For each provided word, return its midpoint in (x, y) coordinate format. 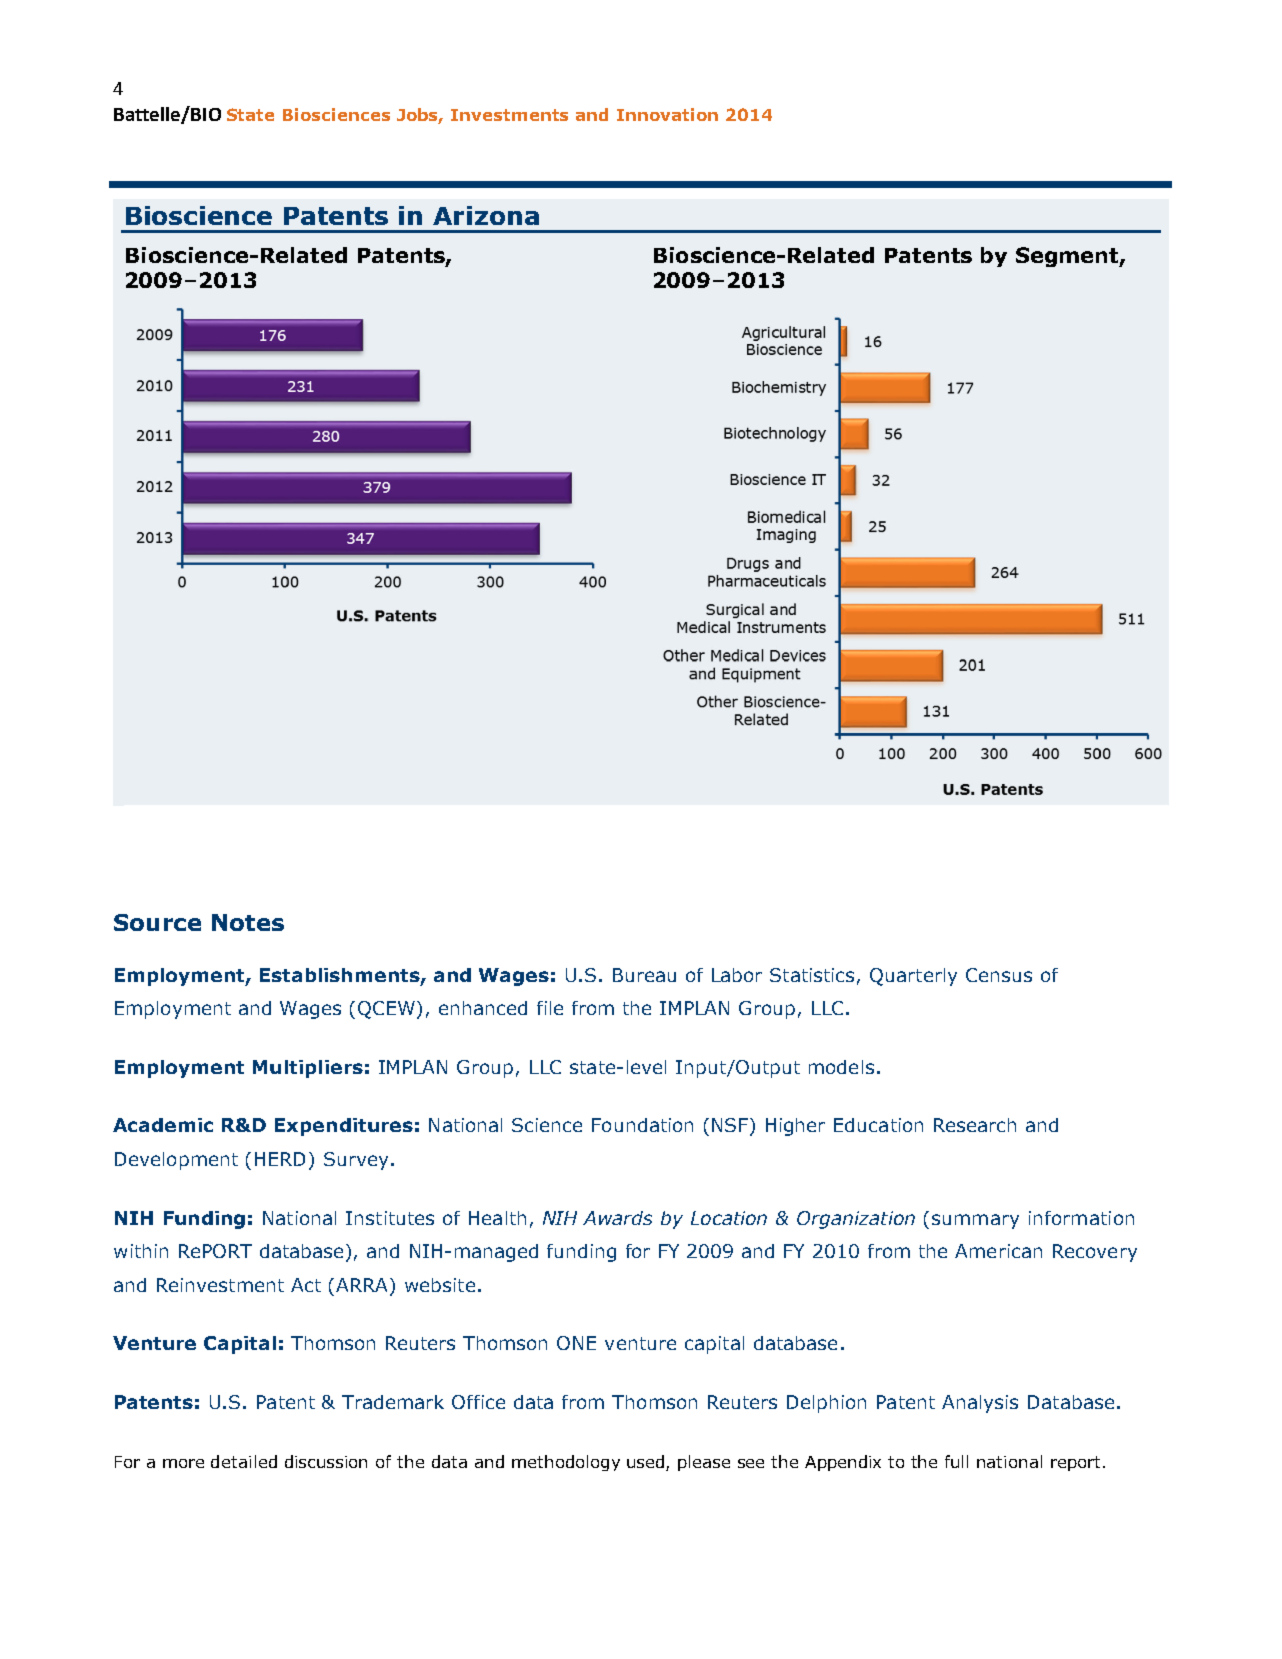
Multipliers (308, 1069)
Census (999, 975)
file (550, 1008)
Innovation (667, 114)
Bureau (644, 975)
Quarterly (913, 977)
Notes (248, 922)
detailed (244, 1461)
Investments (509, 115)
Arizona (486, 215)
